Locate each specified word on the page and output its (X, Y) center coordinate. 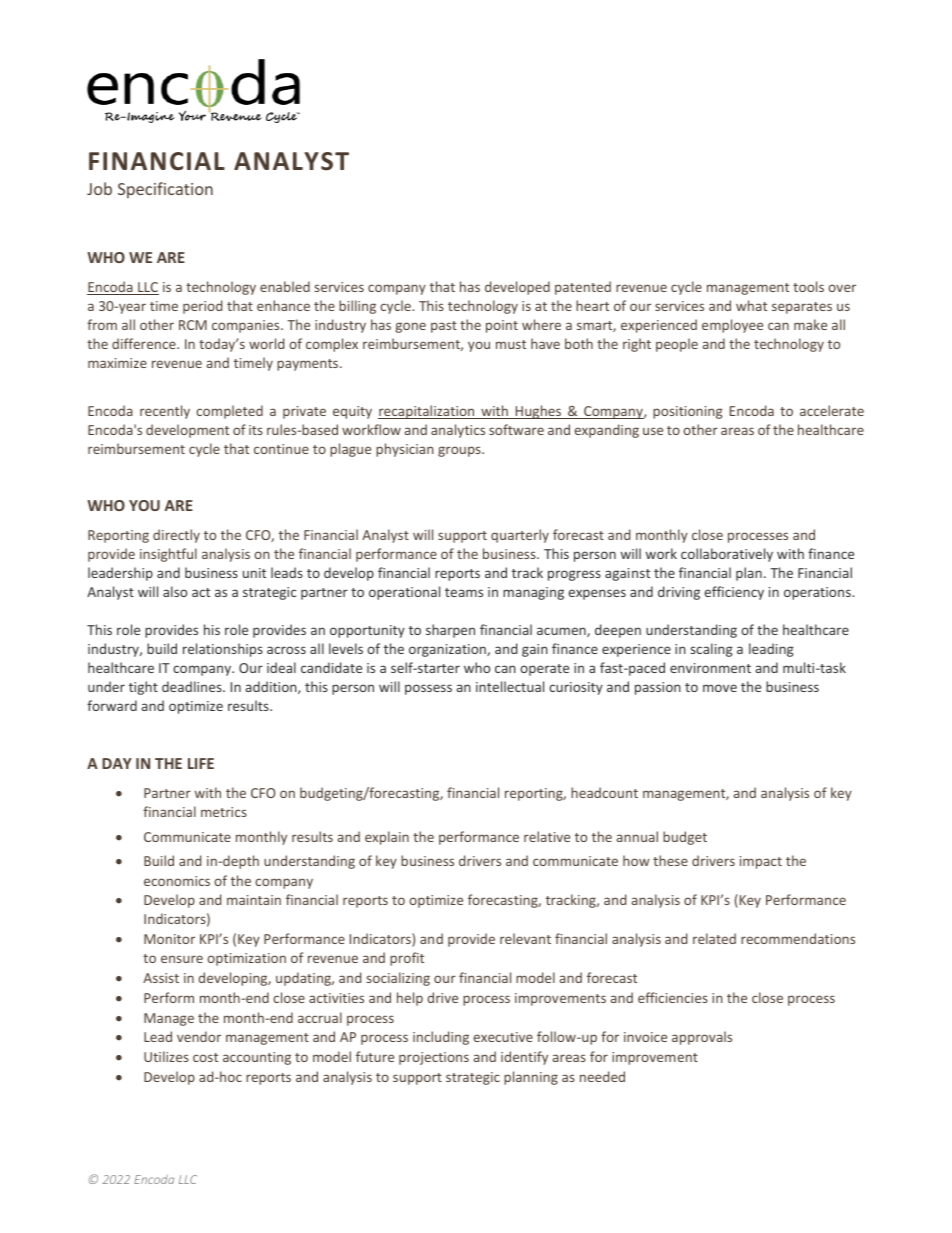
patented (583, 288)
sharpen (450, 631)
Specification (165, 190)
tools (808, 286)
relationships (223, 650)
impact (761, 862)
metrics (224, 812)
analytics (458, 431)
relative (547, 836)
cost (205, 1057)
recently (165, 412)
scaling (712, 650)
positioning (687, 412)
